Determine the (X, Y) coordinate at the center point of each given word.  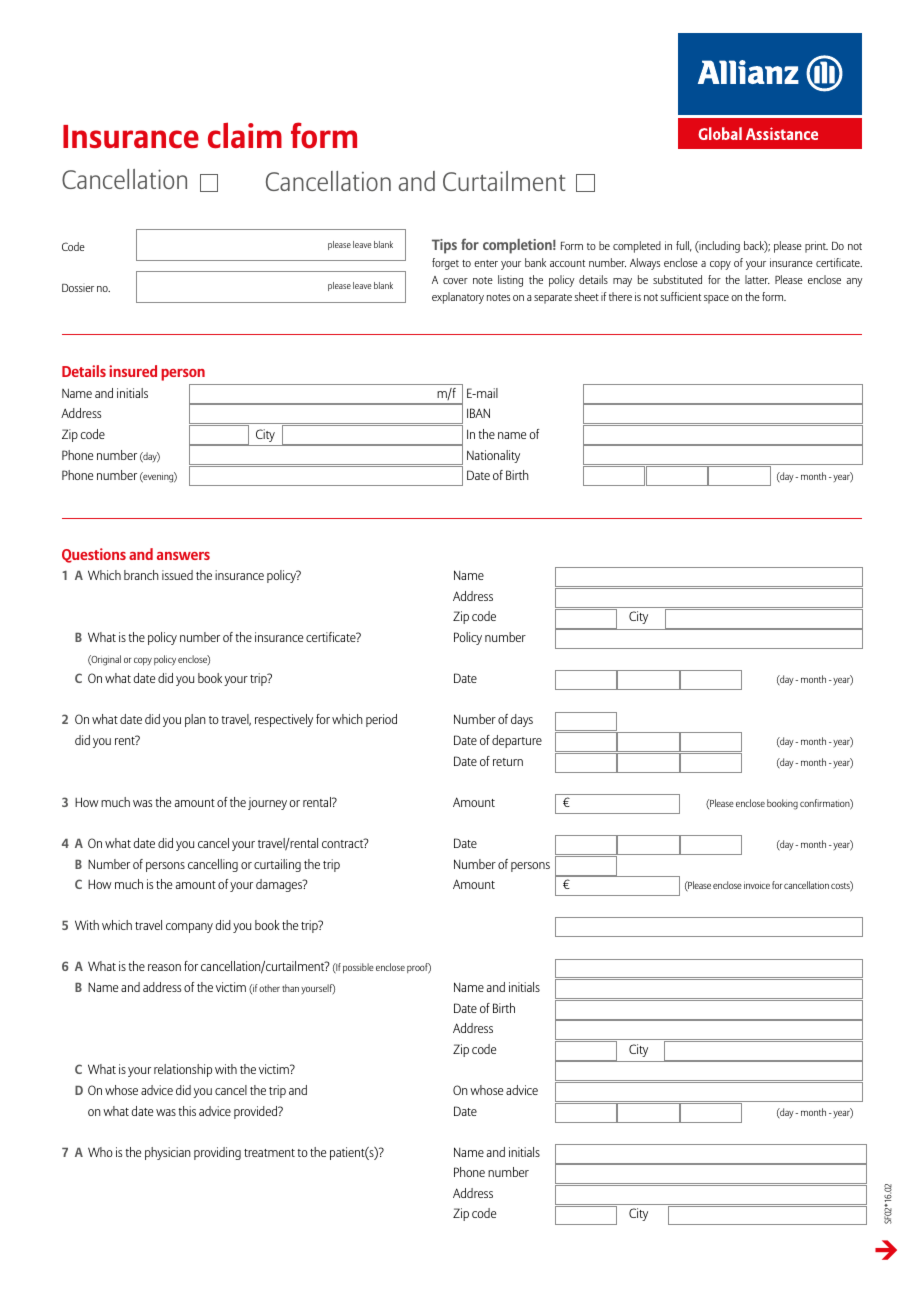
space (716, 299)
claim (245, 135)
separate (553, 299)
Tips (444, 246)
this (187, 1111)
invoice (757, 886)
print (816, 247)
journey (267, 803)
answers (183, 556)
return (508, 762)
